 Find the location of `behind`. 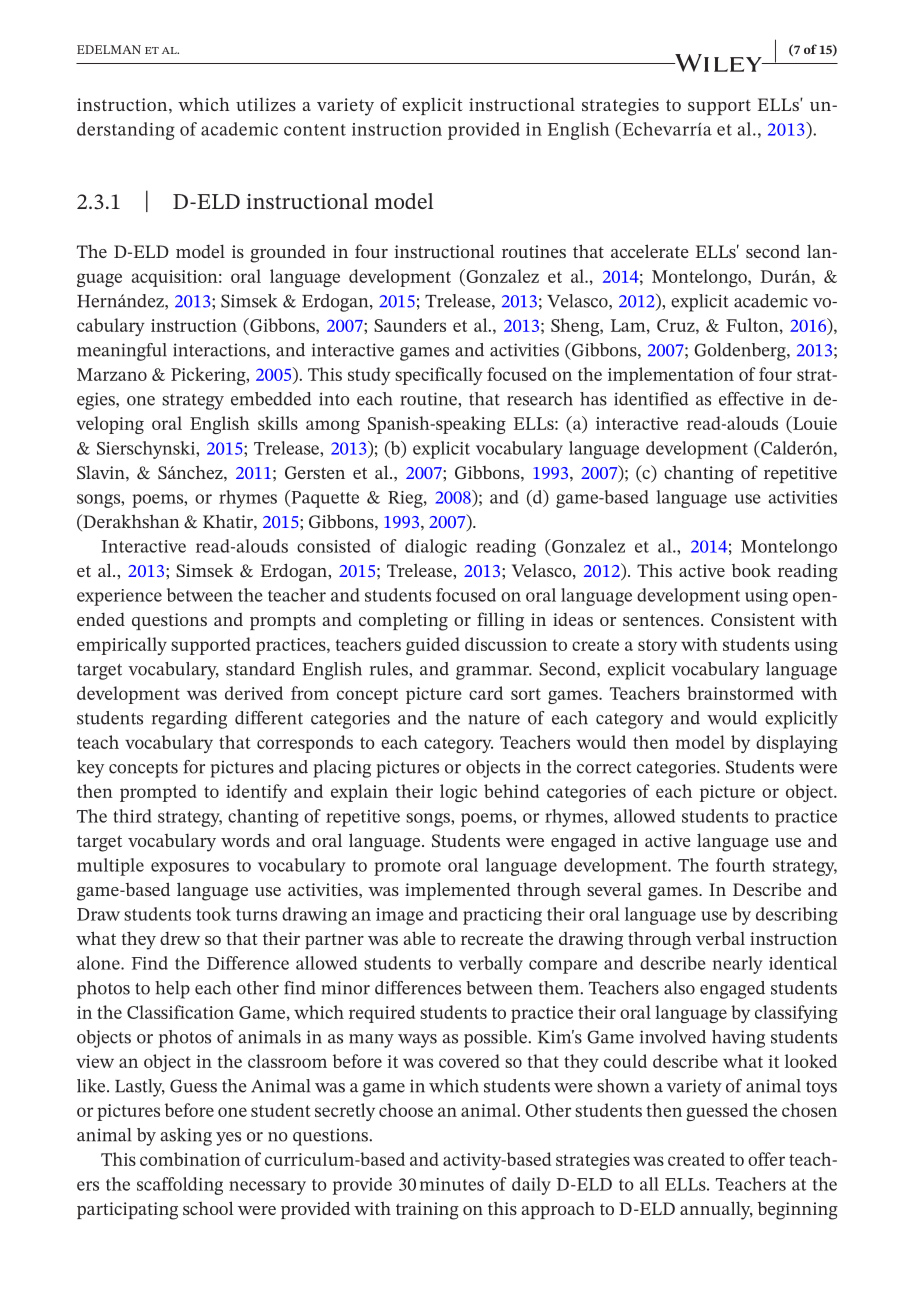

behind is located at coordinates (511, 791).
